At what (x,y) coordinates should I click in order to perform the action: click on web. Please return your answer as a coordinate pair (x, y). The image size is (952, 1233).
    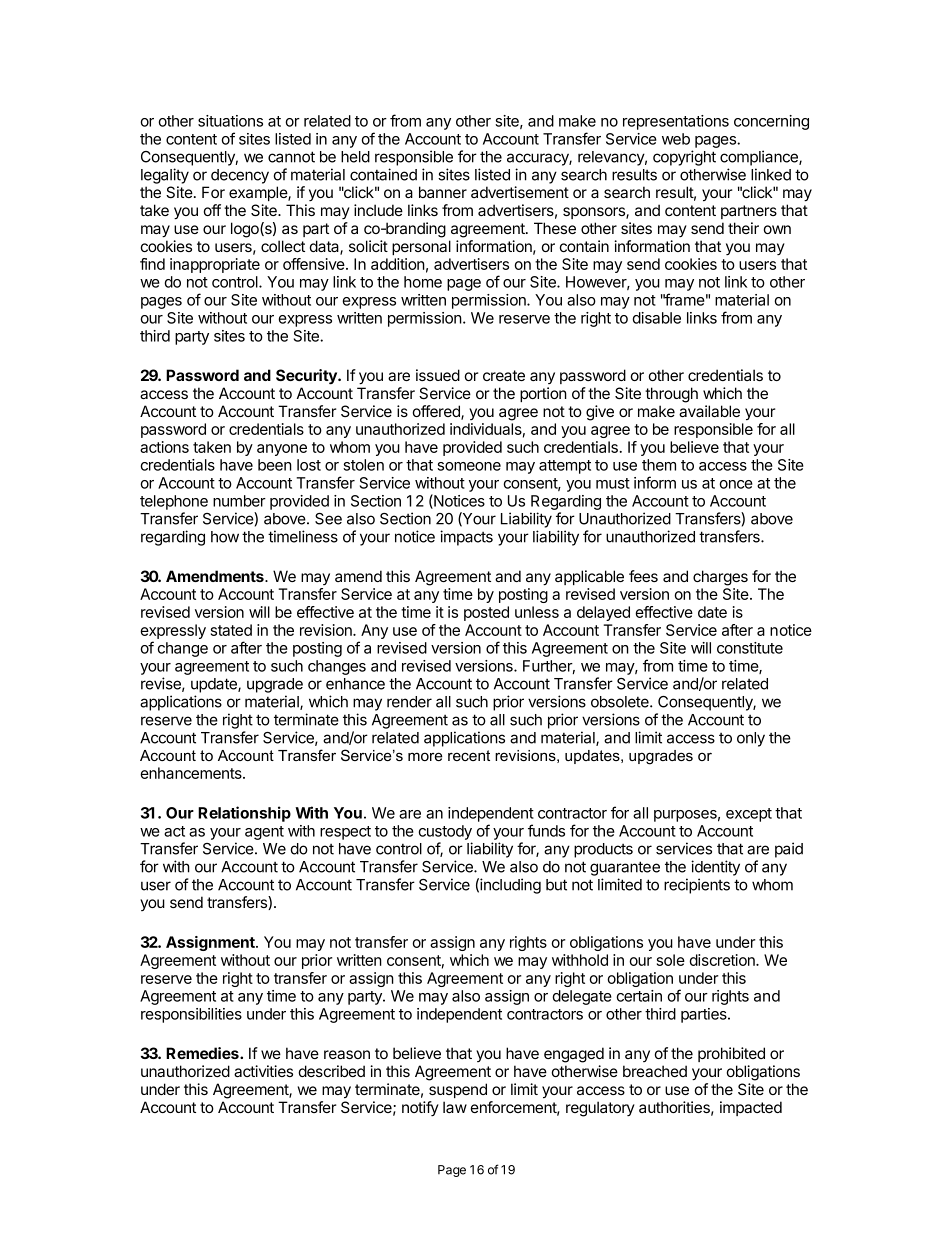
    Looking at the image, I should click on (676, 139).
